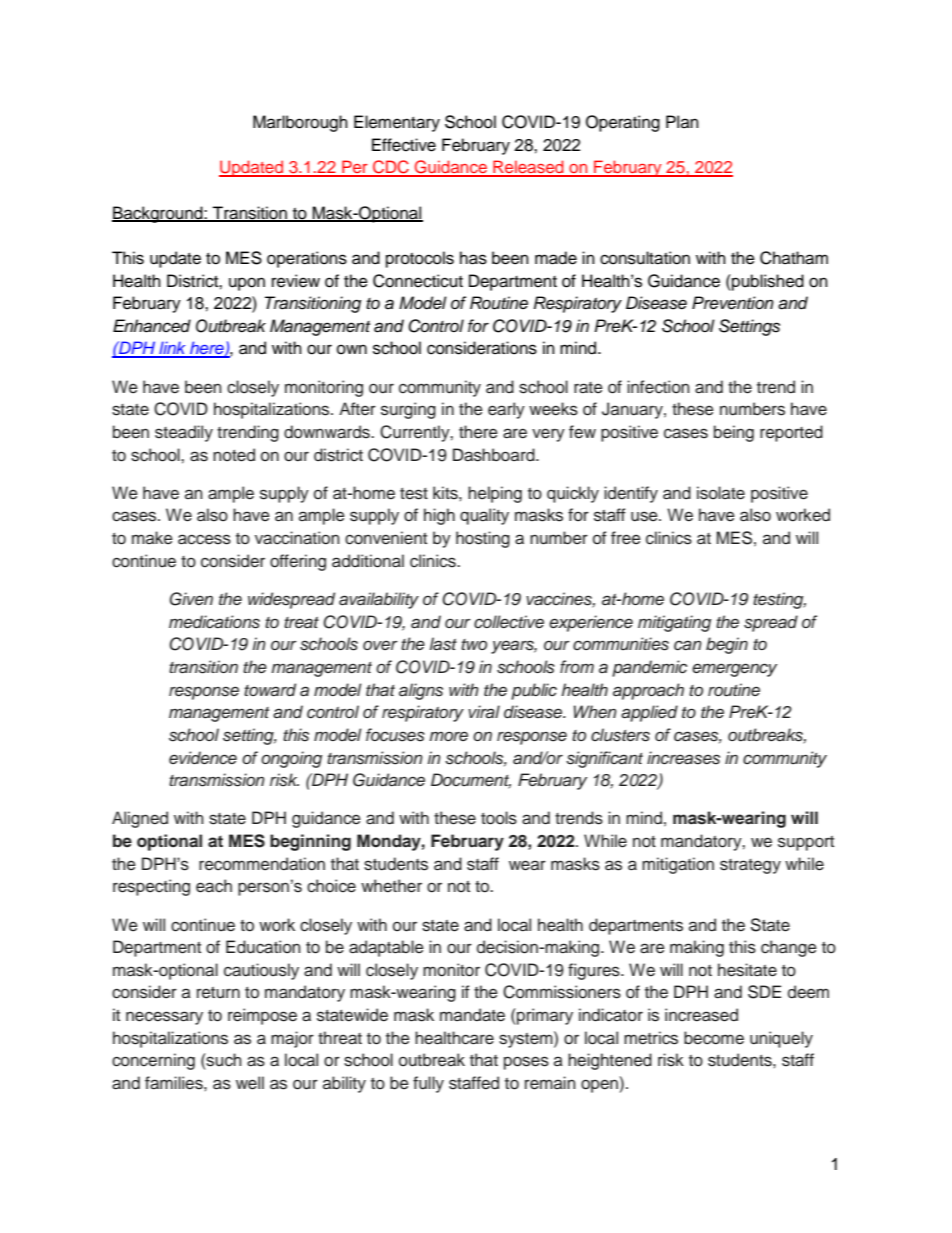 This document has height=1233, width=952. I want to click on collective, so click(509, 622).
